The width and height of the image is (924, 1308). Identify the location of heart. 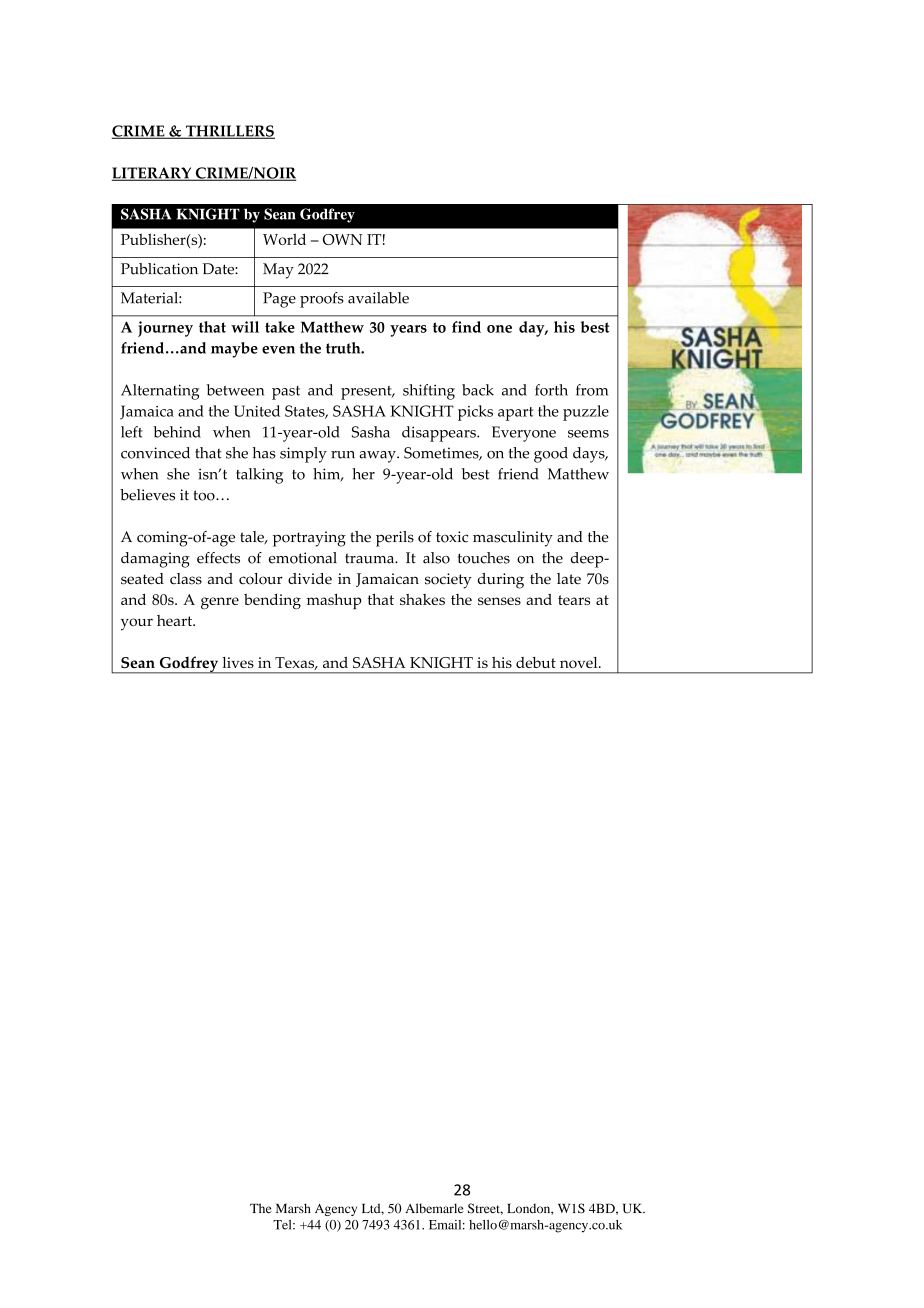
(176, 620).
